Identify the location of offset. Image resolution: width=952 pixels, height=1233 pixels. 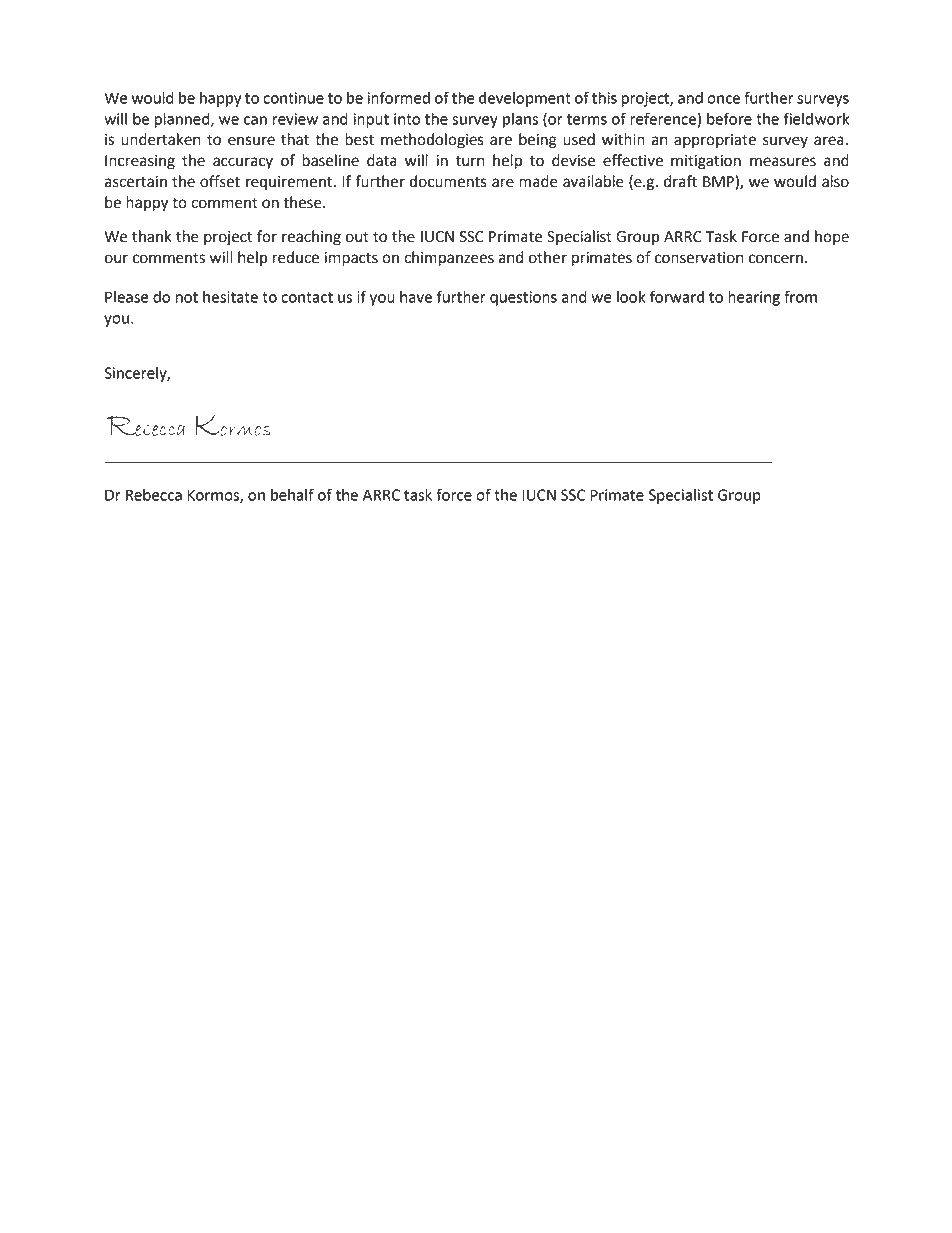
(220, 181).
